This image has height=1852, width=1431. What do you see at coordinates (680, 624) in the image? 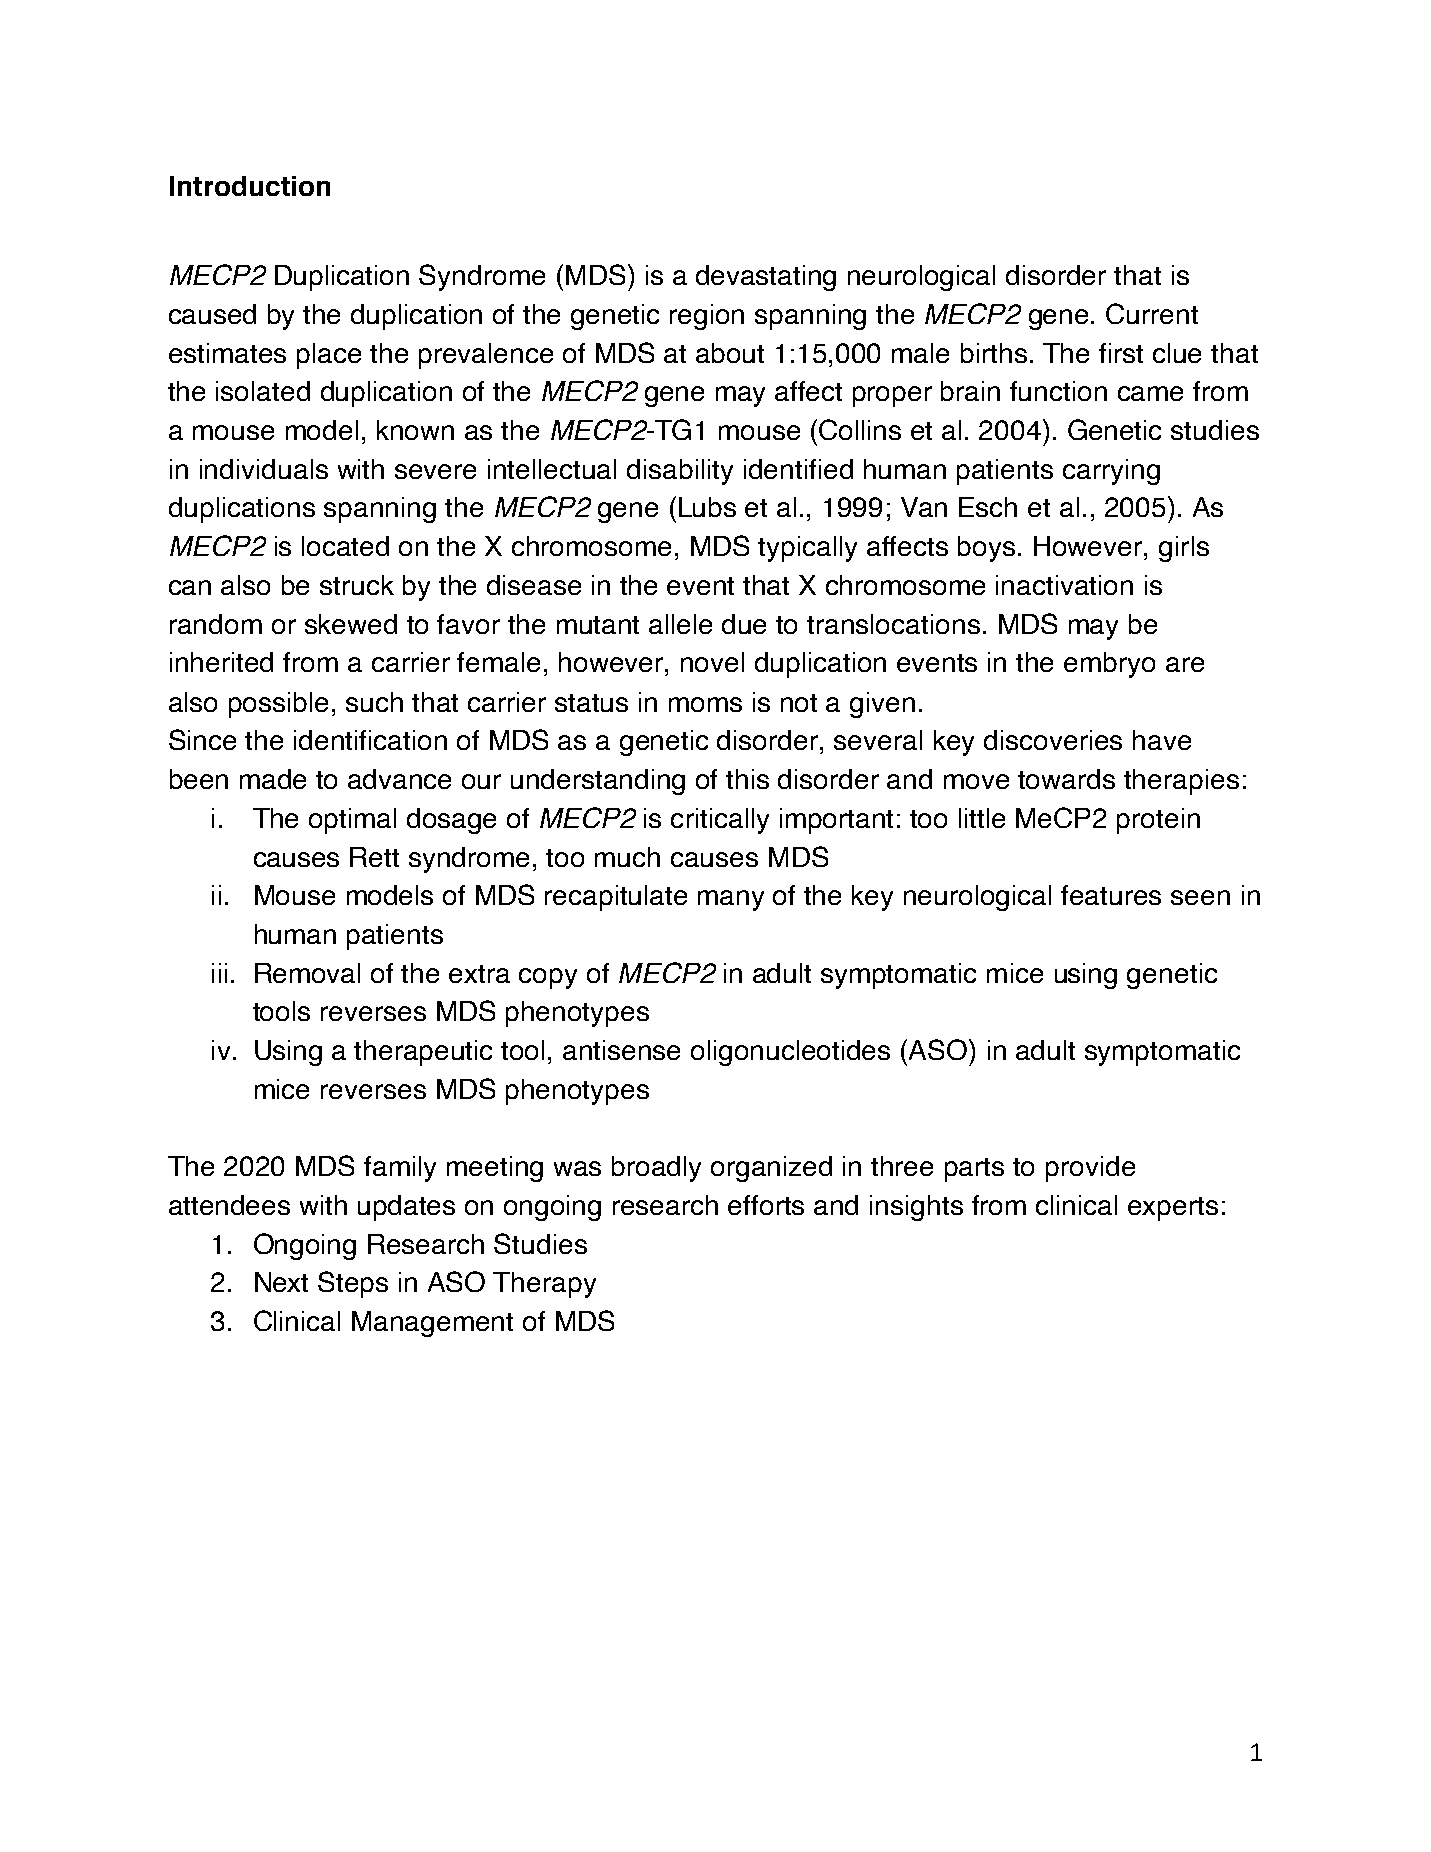
I see `allele` at bounding box center [680, 624].
